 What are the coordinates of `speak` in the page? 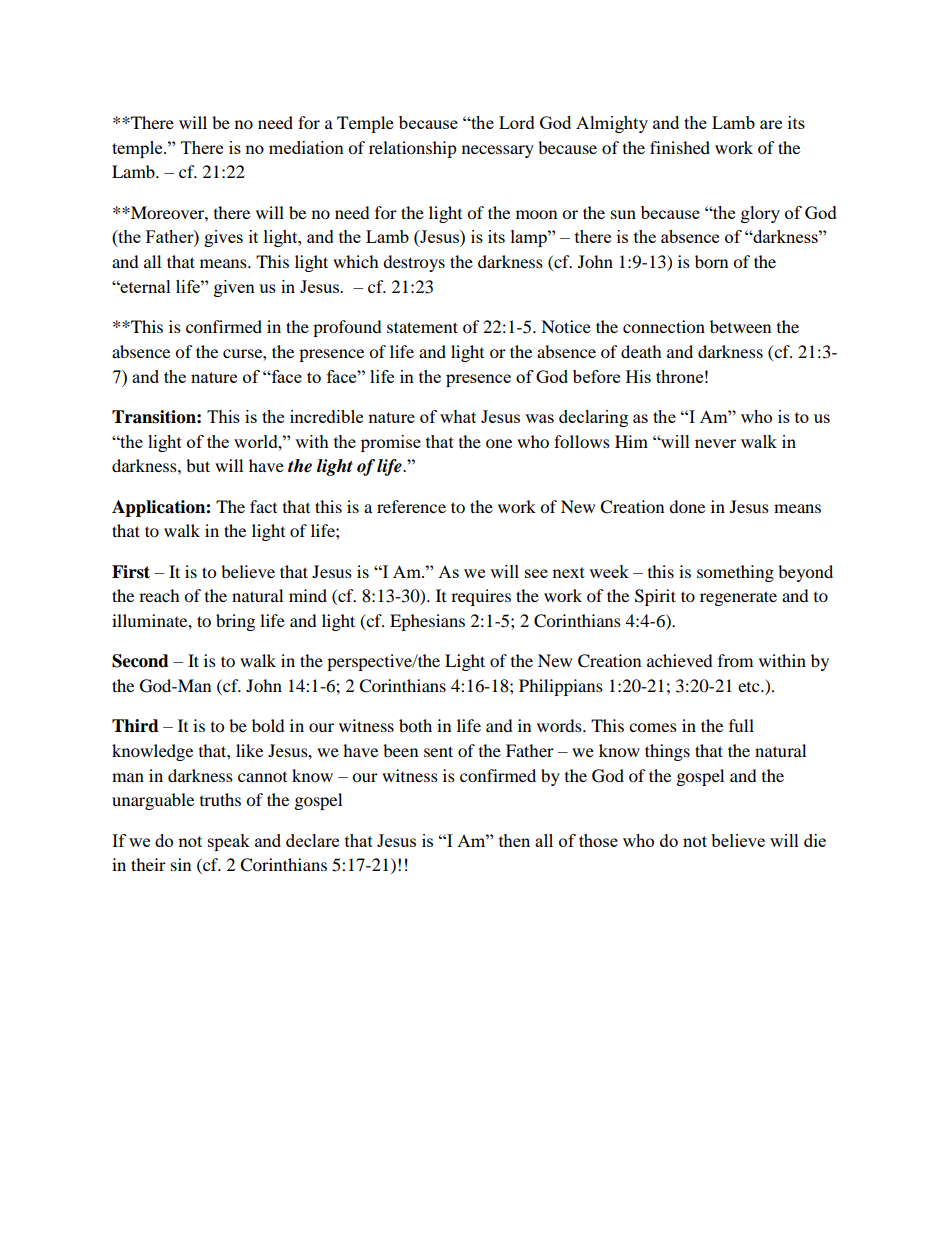 It's located at (229, 842).
